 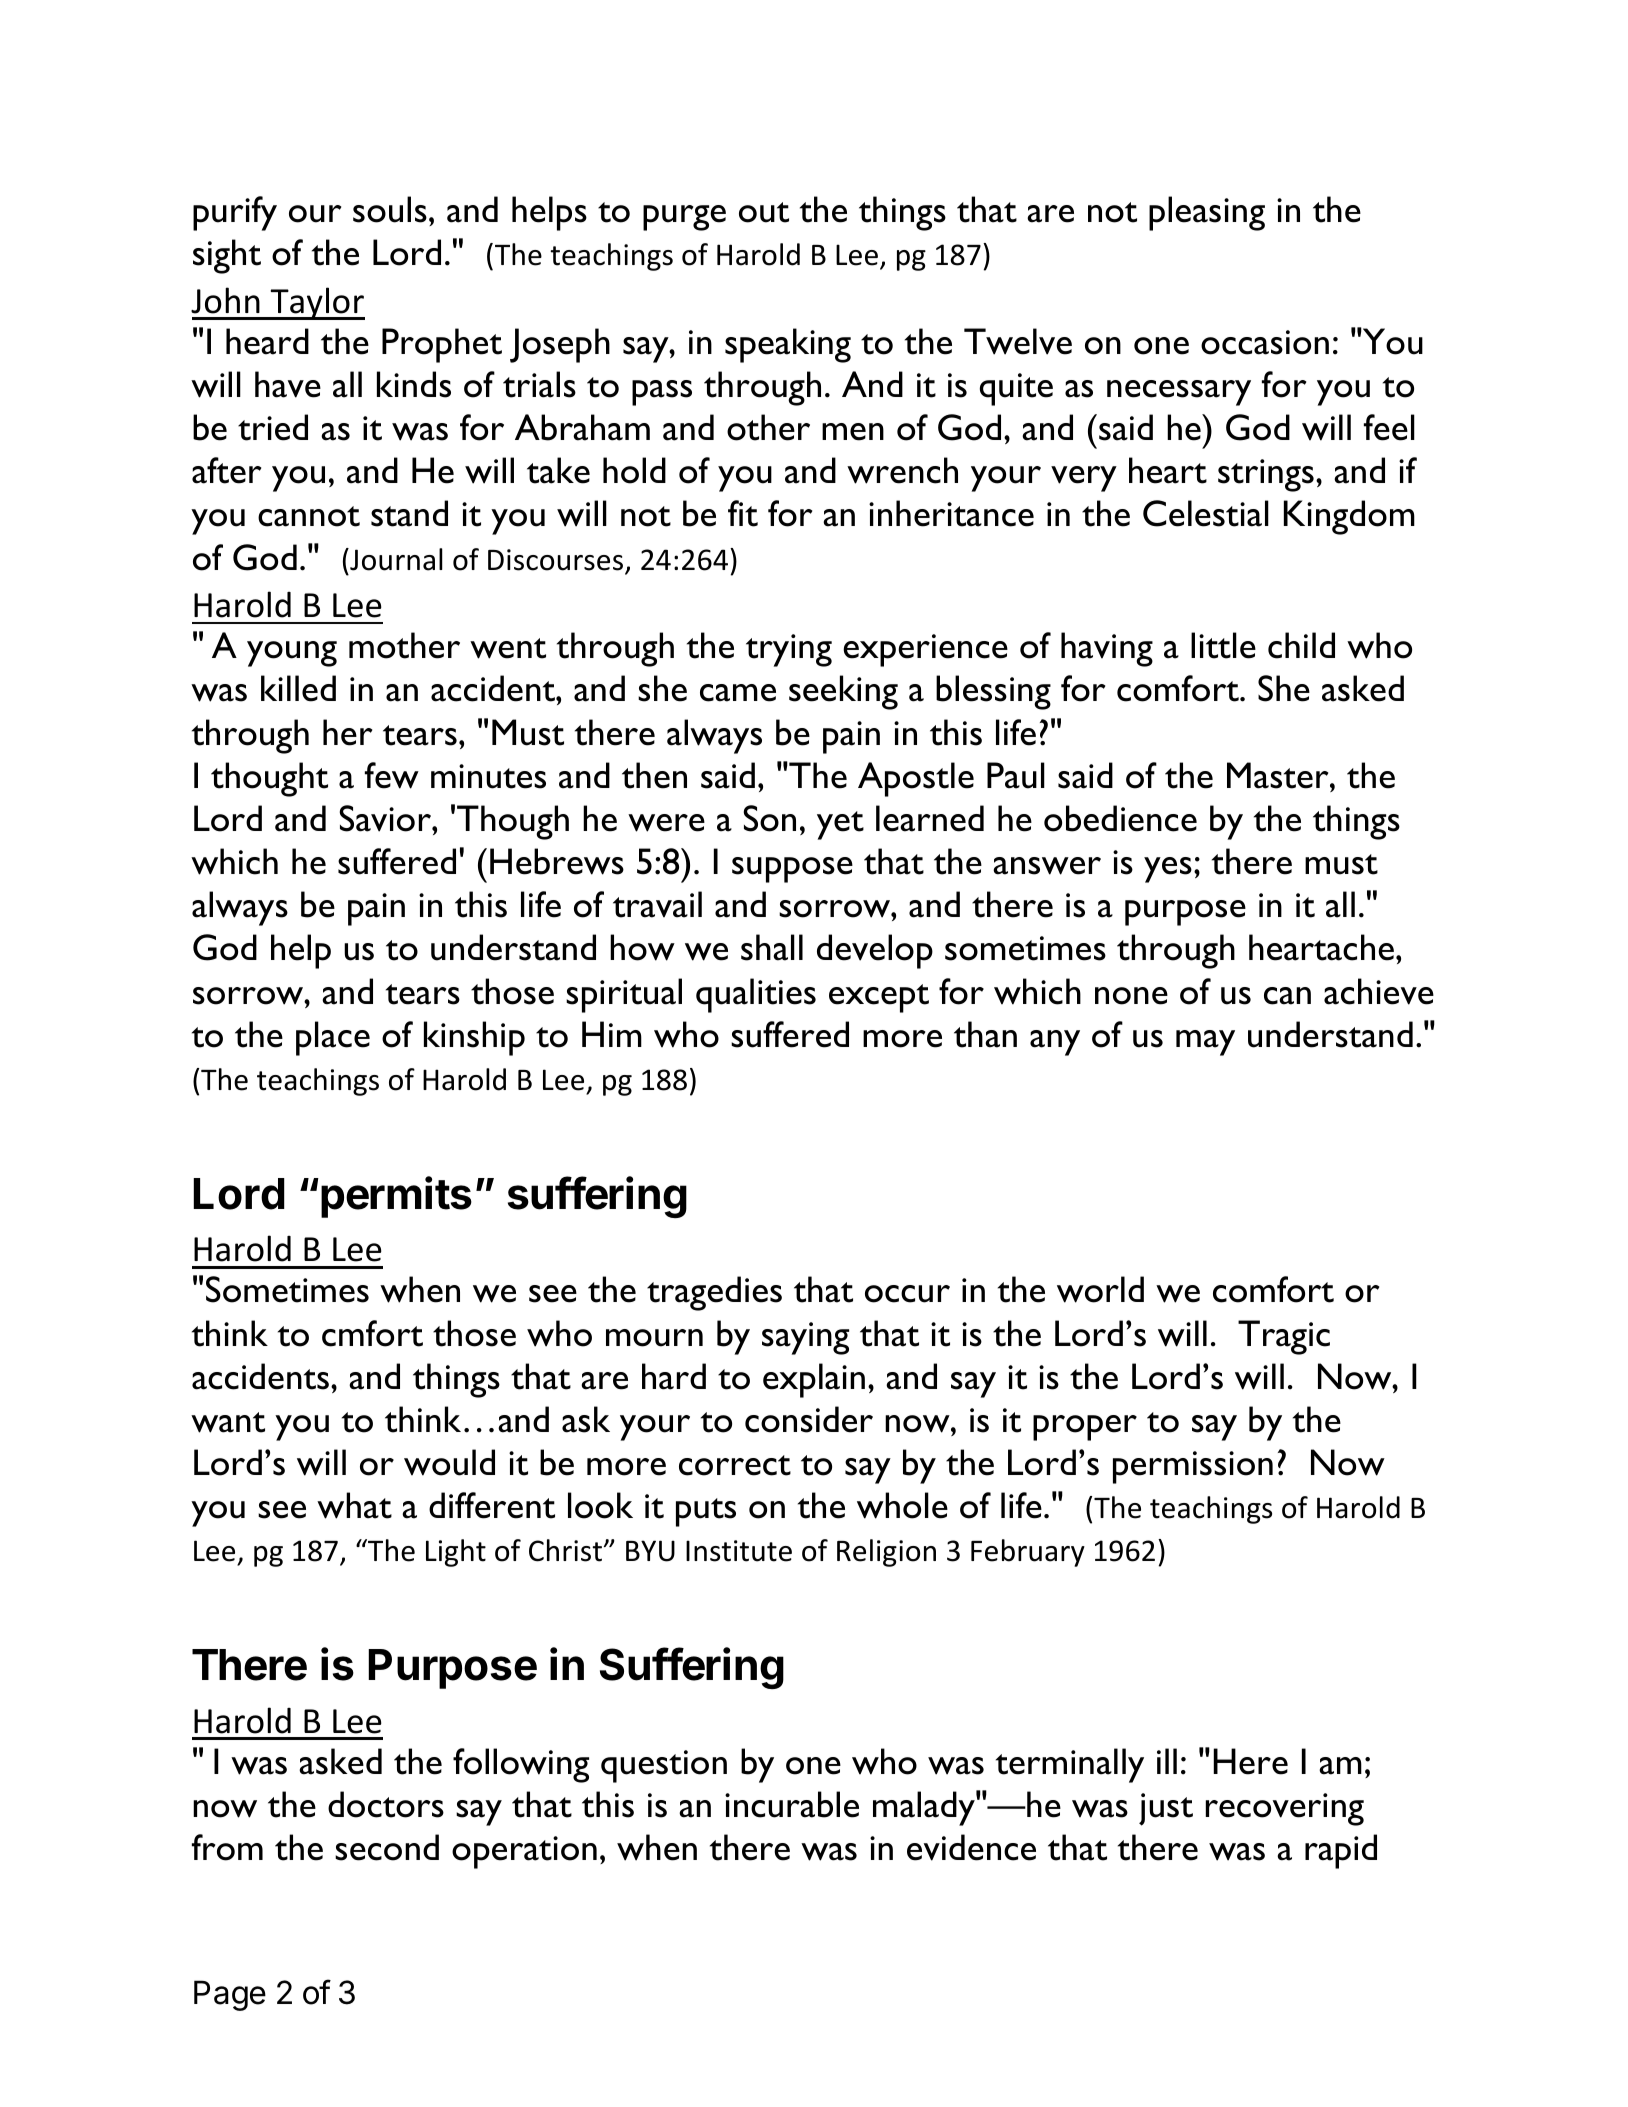 What do you see at coordinates (1341, 1851) in the screenshot?
I see `rapid` at bounding box center [1341, 1851].
